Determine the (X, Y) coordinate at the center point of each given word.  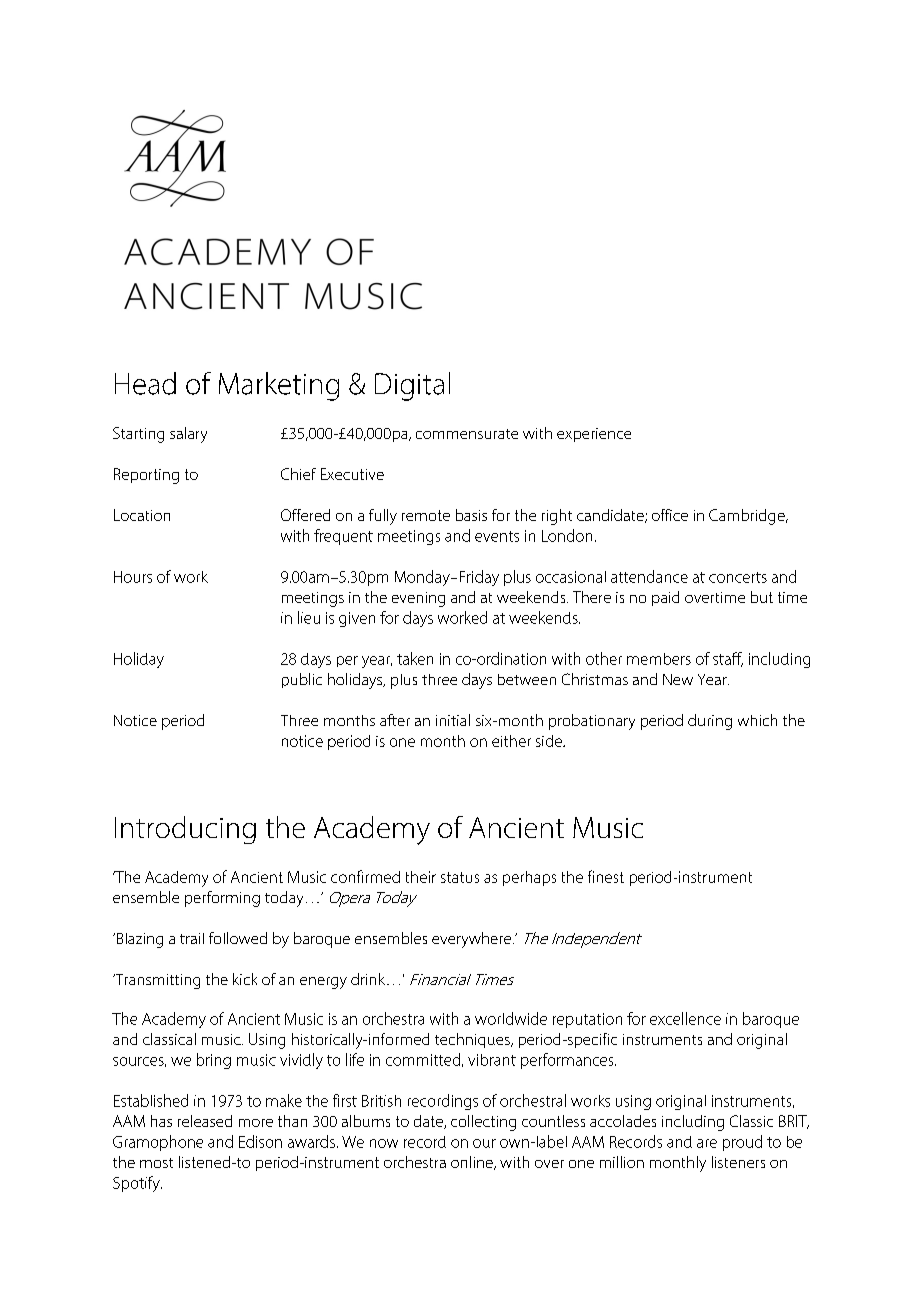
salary (188, 435)
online (473, 1163)
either (511, 741)
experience (594, 435)
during (710, 722)
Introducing (185, 830)
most (156, 1163)
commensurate (467, 434)
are (707, 1143)
